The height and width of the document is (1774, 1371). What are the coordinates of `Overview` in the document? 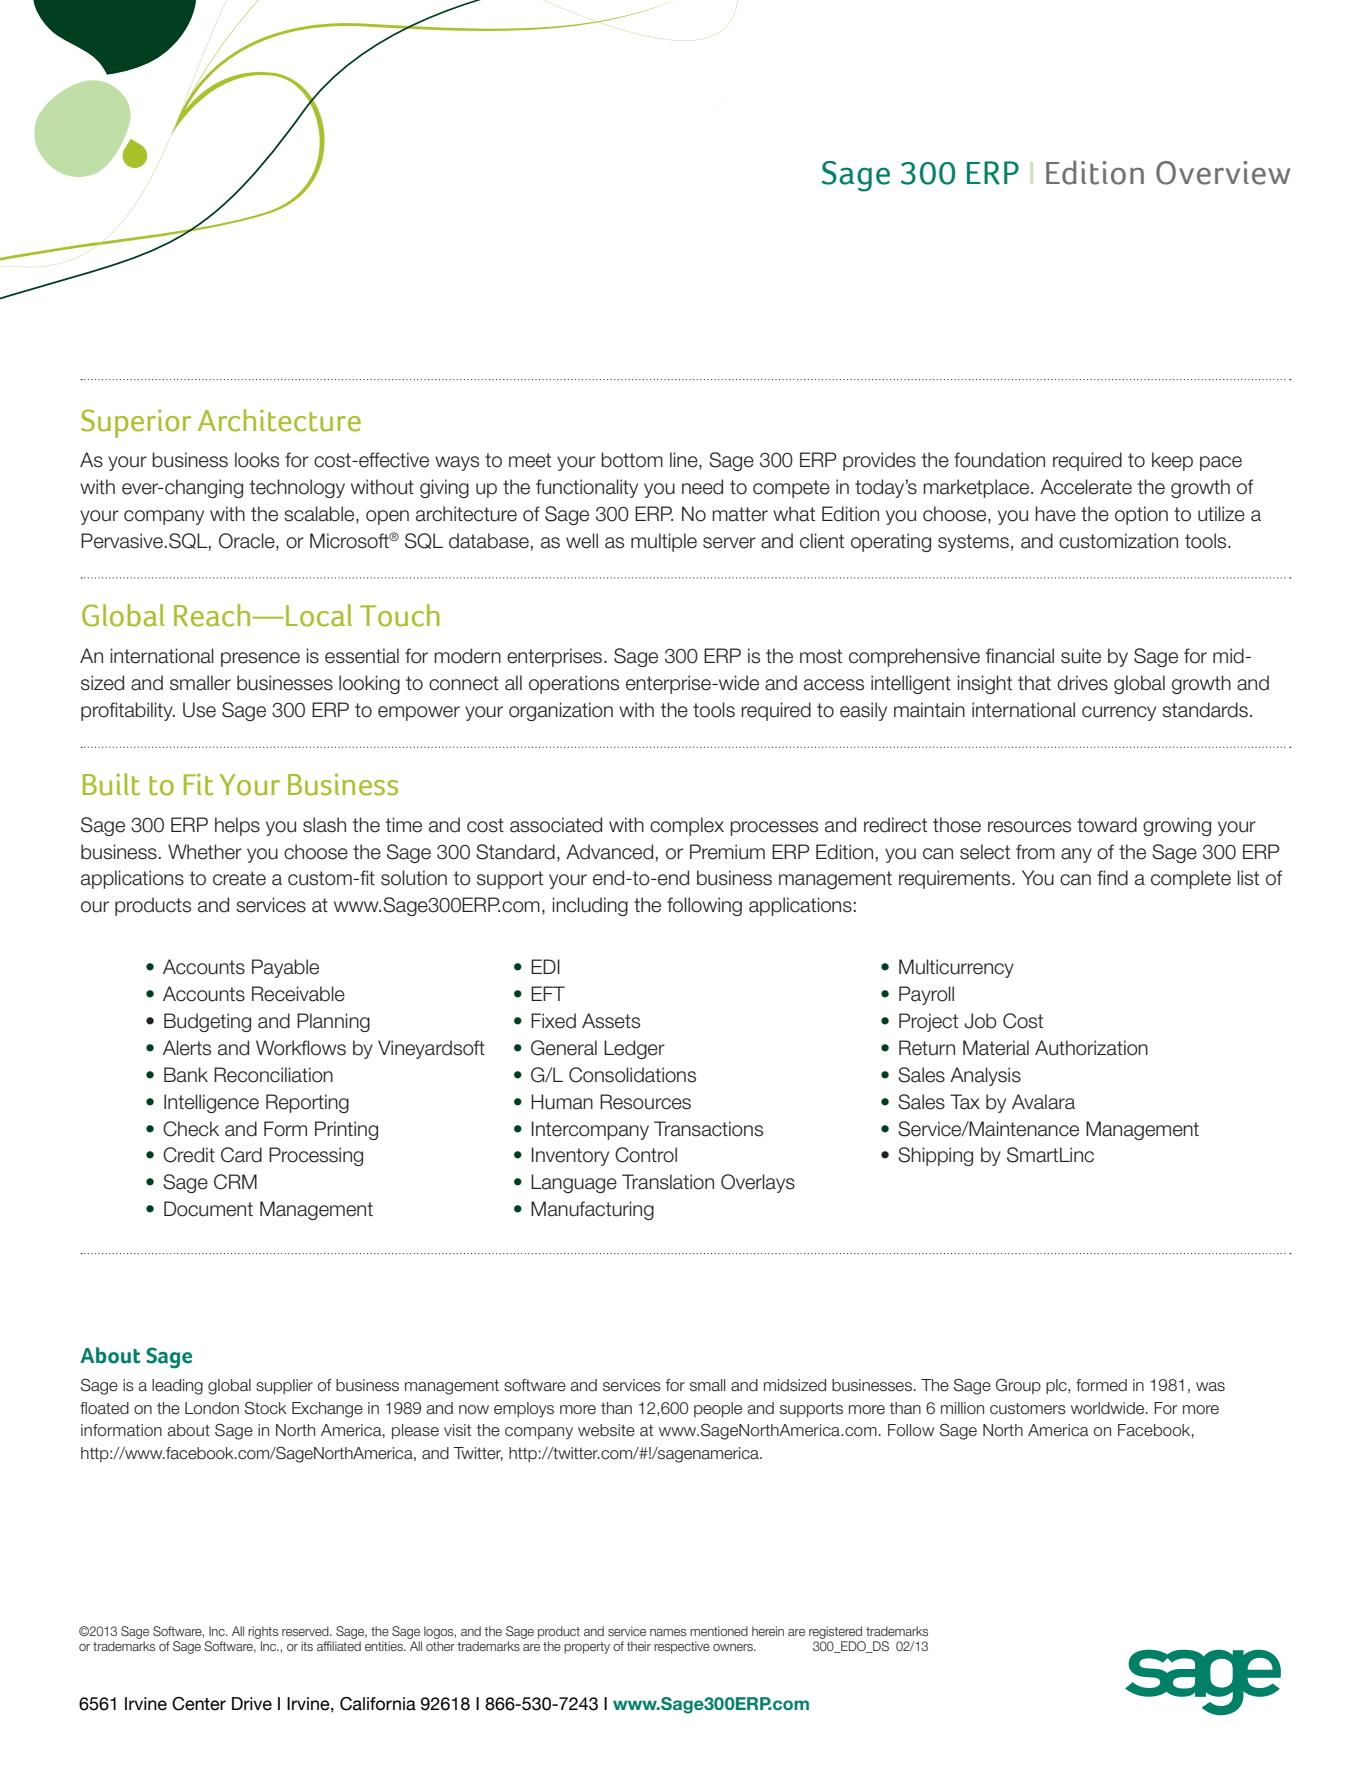 It's located at (1223, 173).
